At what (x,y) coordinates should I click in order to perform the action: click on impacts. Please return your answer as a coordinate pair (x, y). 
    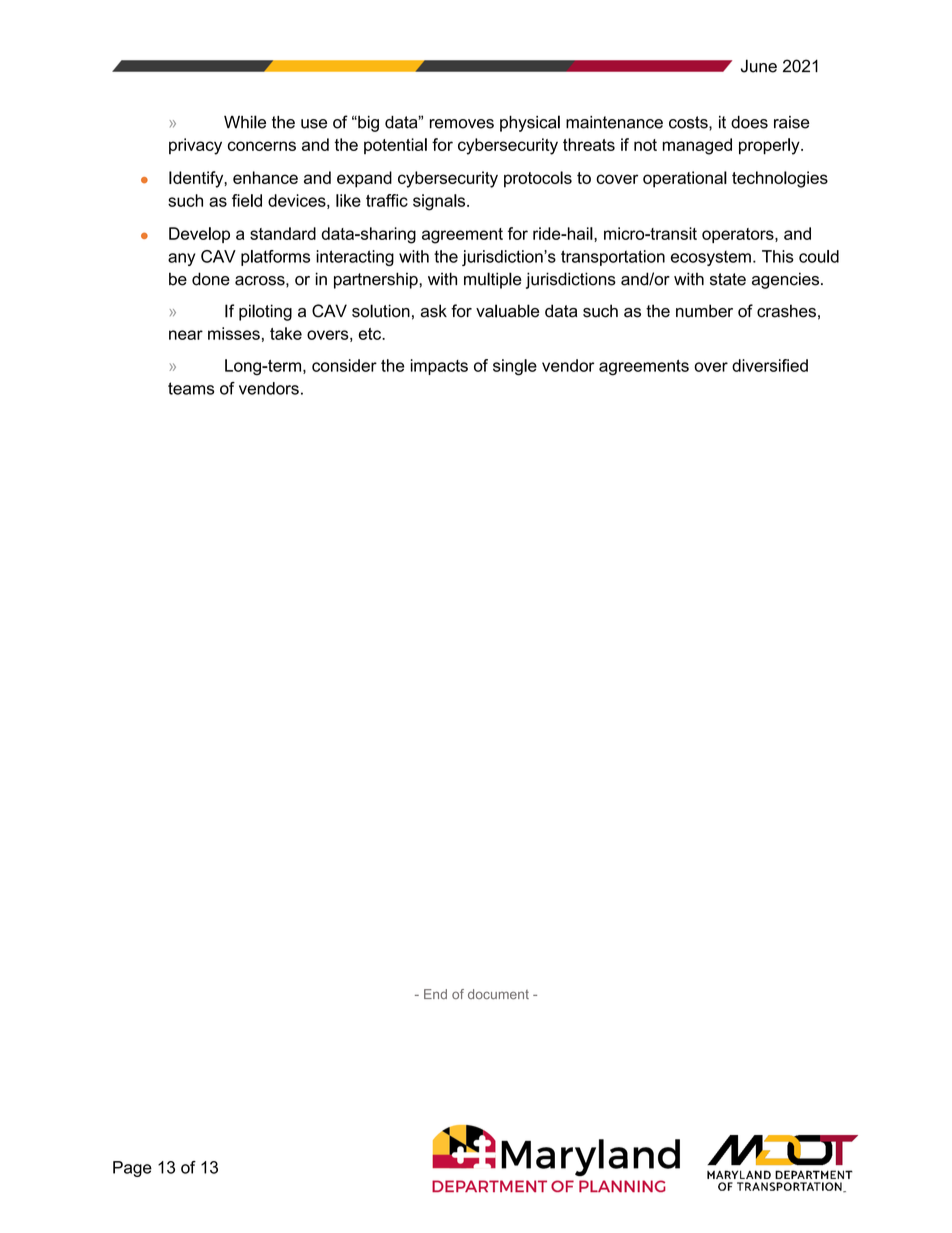
    Looking at the image, I should click on (439, 367).
